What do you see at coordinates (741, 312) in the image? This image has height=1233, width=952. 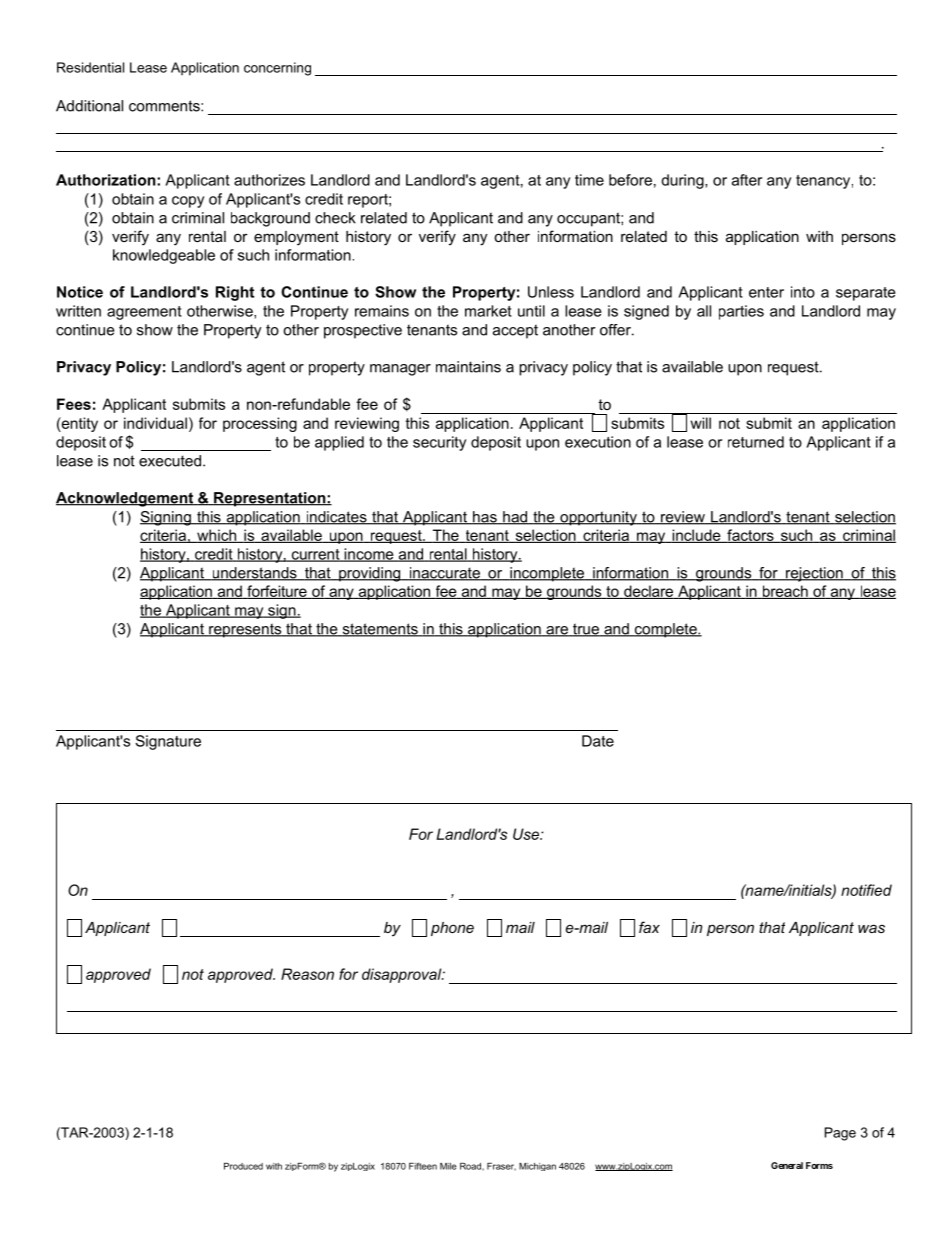 I see `parties` at bounding box center [741, 312].
